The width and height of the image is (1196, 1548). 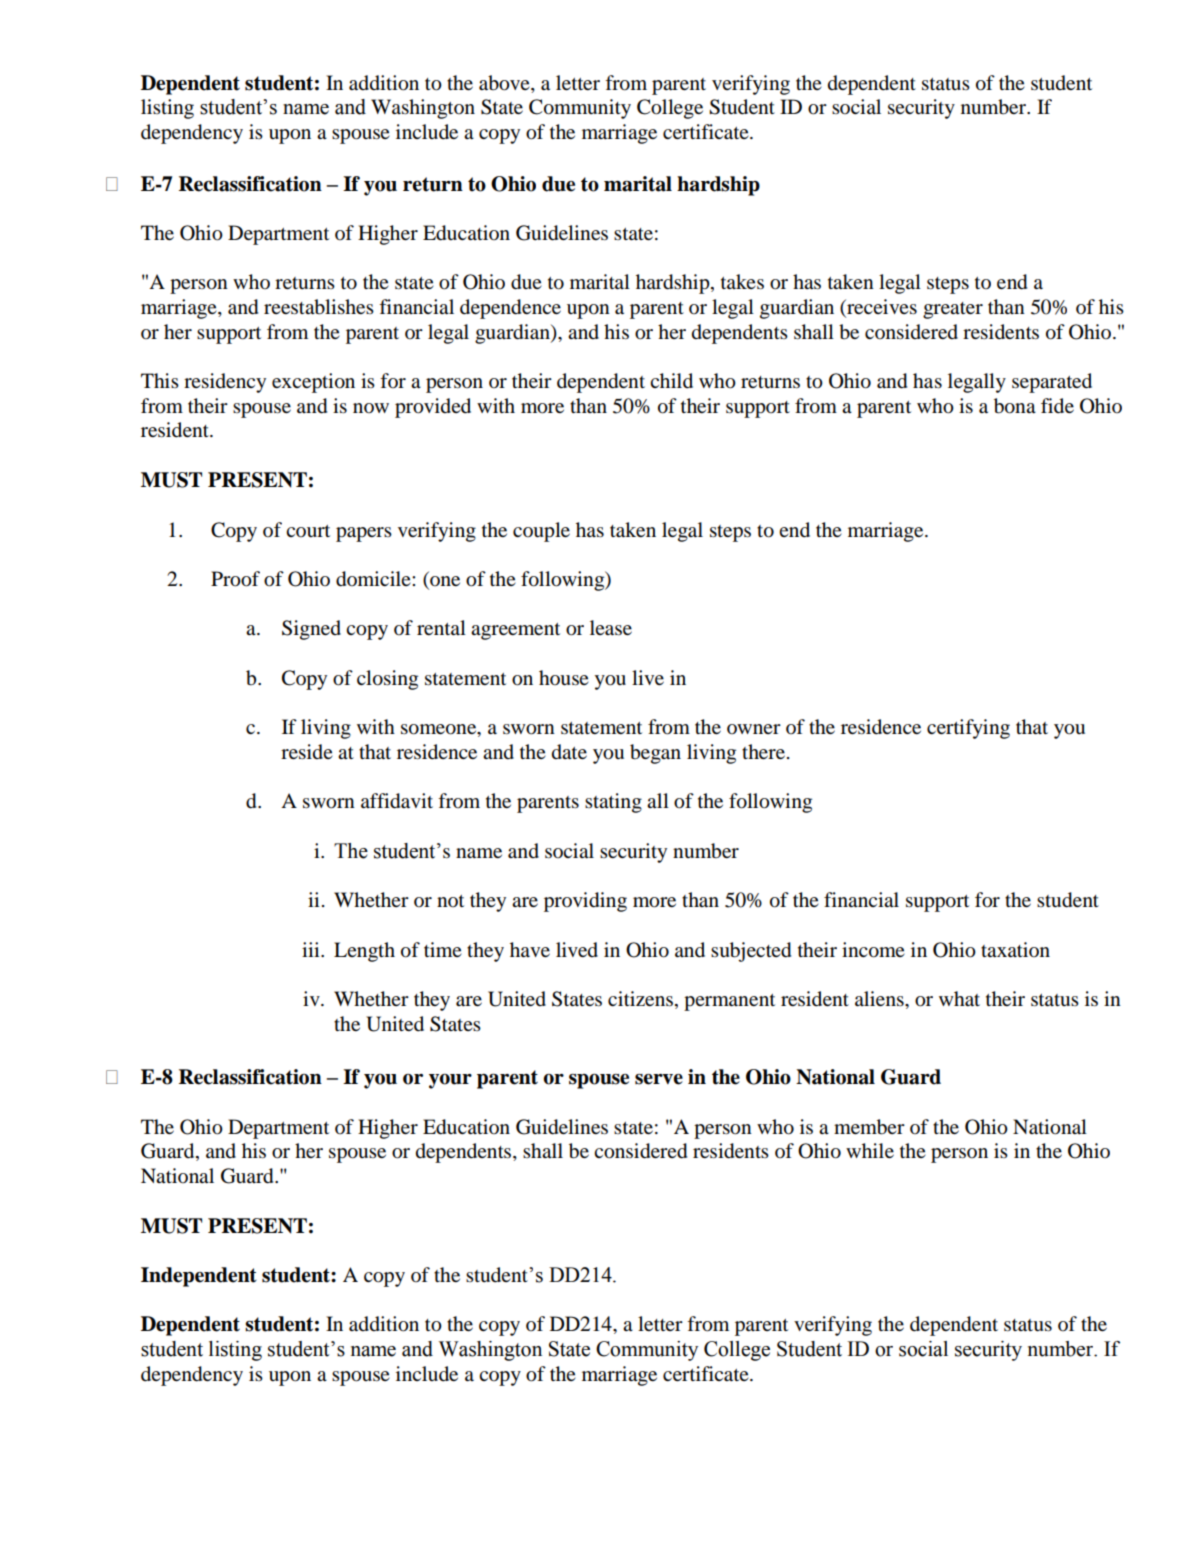 What do you see at coordinates (869, 1127) in the image?
I see `member` at bounding box center [869, 1127].
